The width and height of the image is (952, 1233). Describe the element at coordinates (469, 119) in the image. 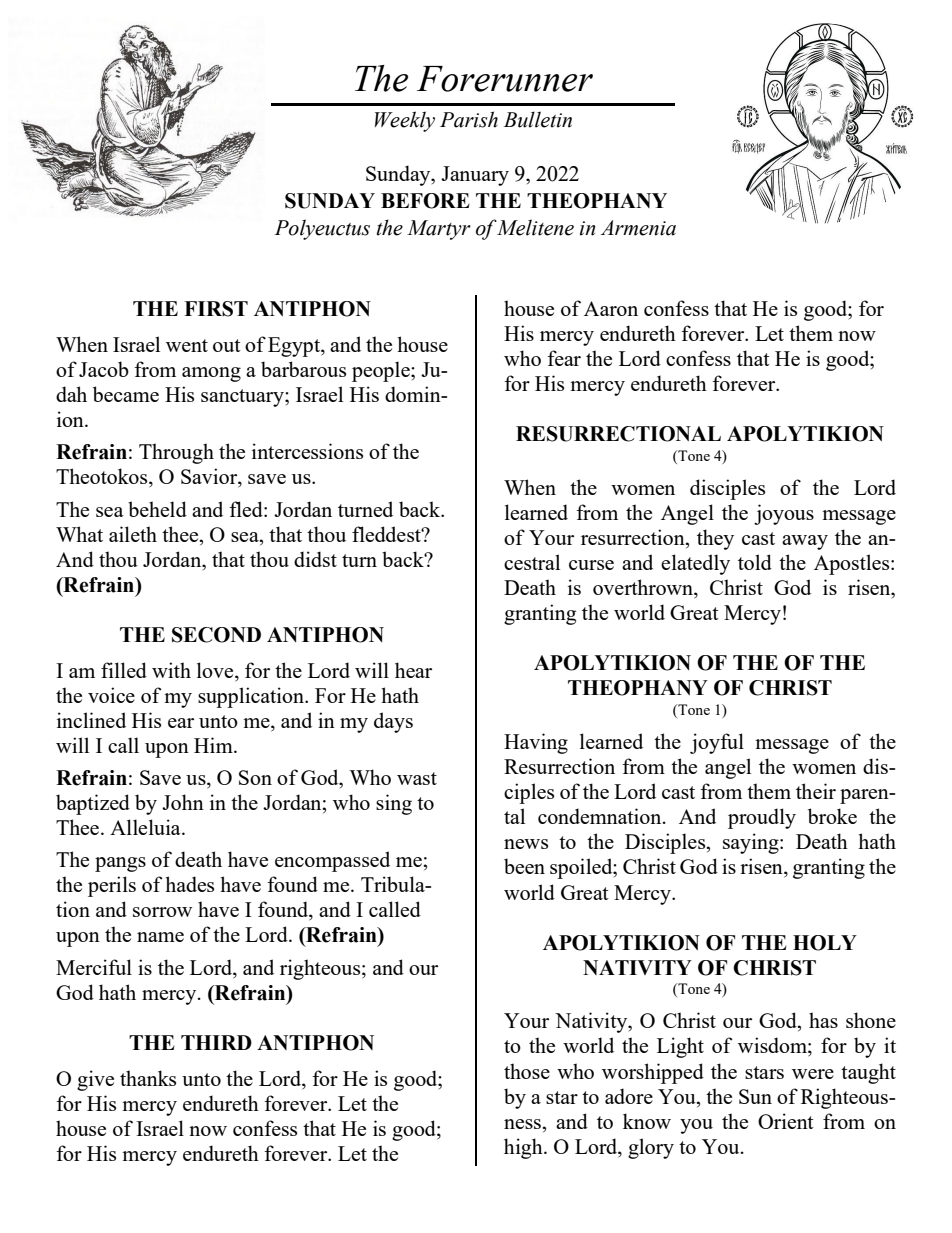

I see `Parish` at that location.
